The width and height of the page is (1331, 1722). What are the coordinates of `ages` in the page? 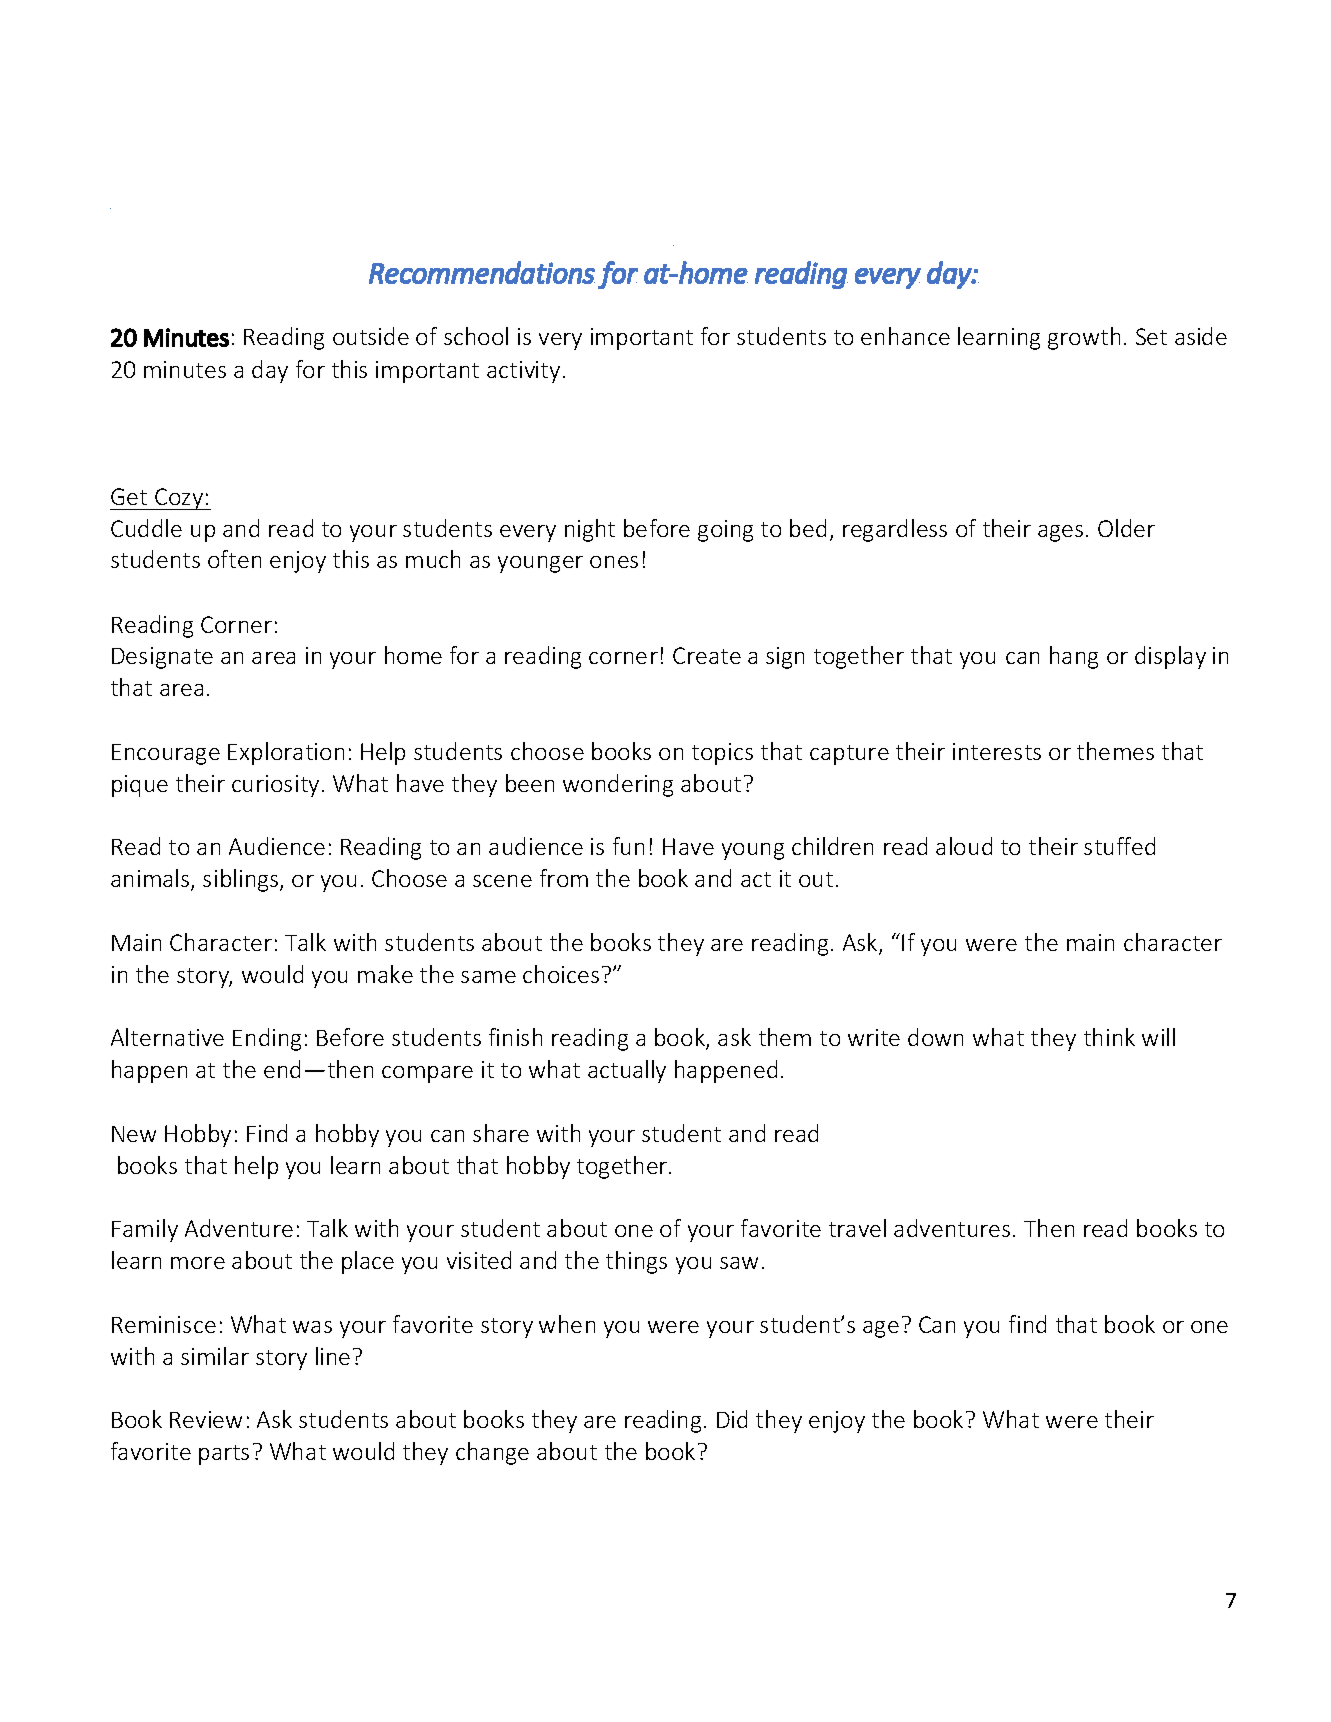 It's located at (1060, 533).
